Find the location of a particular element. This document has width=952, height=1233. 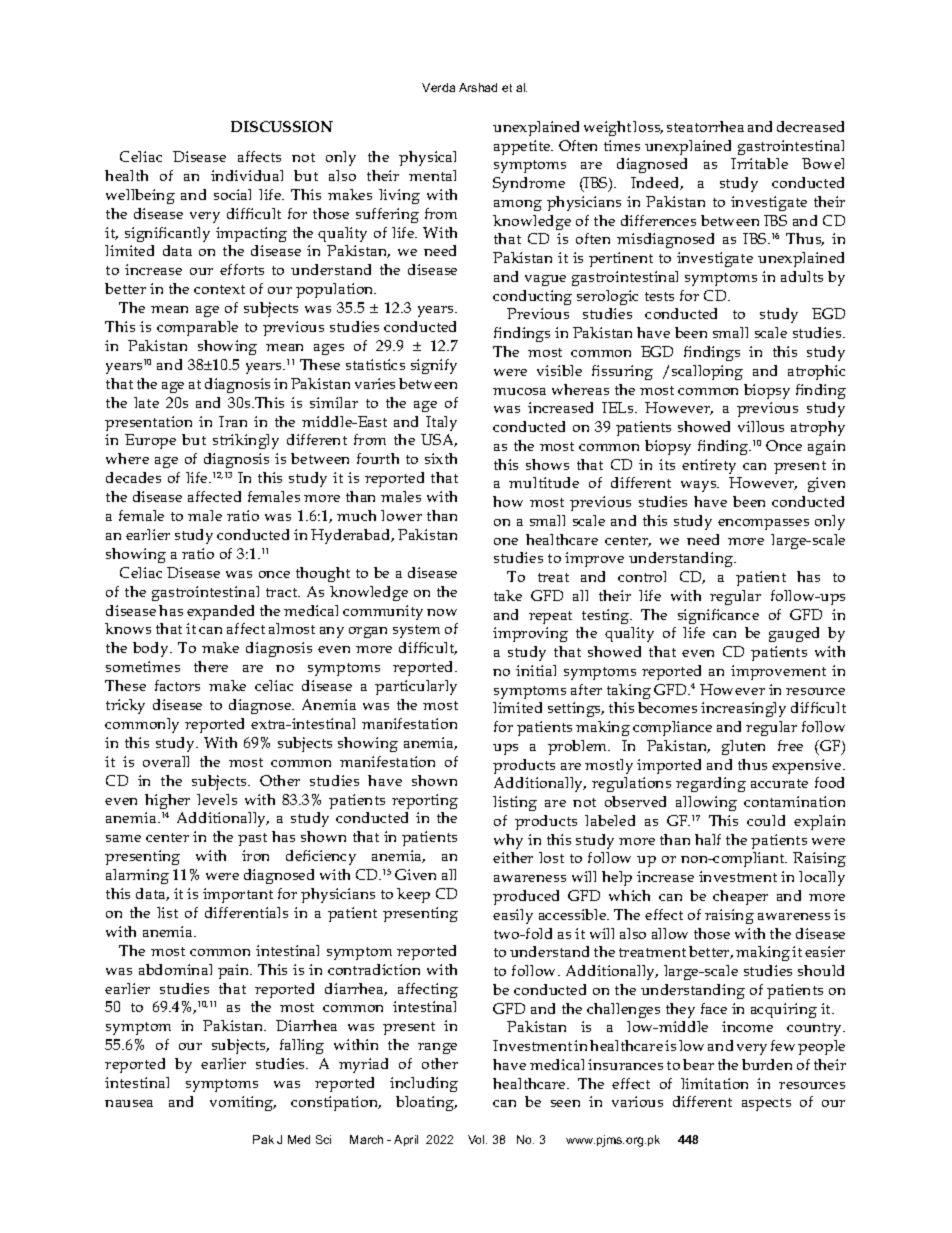

DISCUSSION is located at coordinates (282, 126).
